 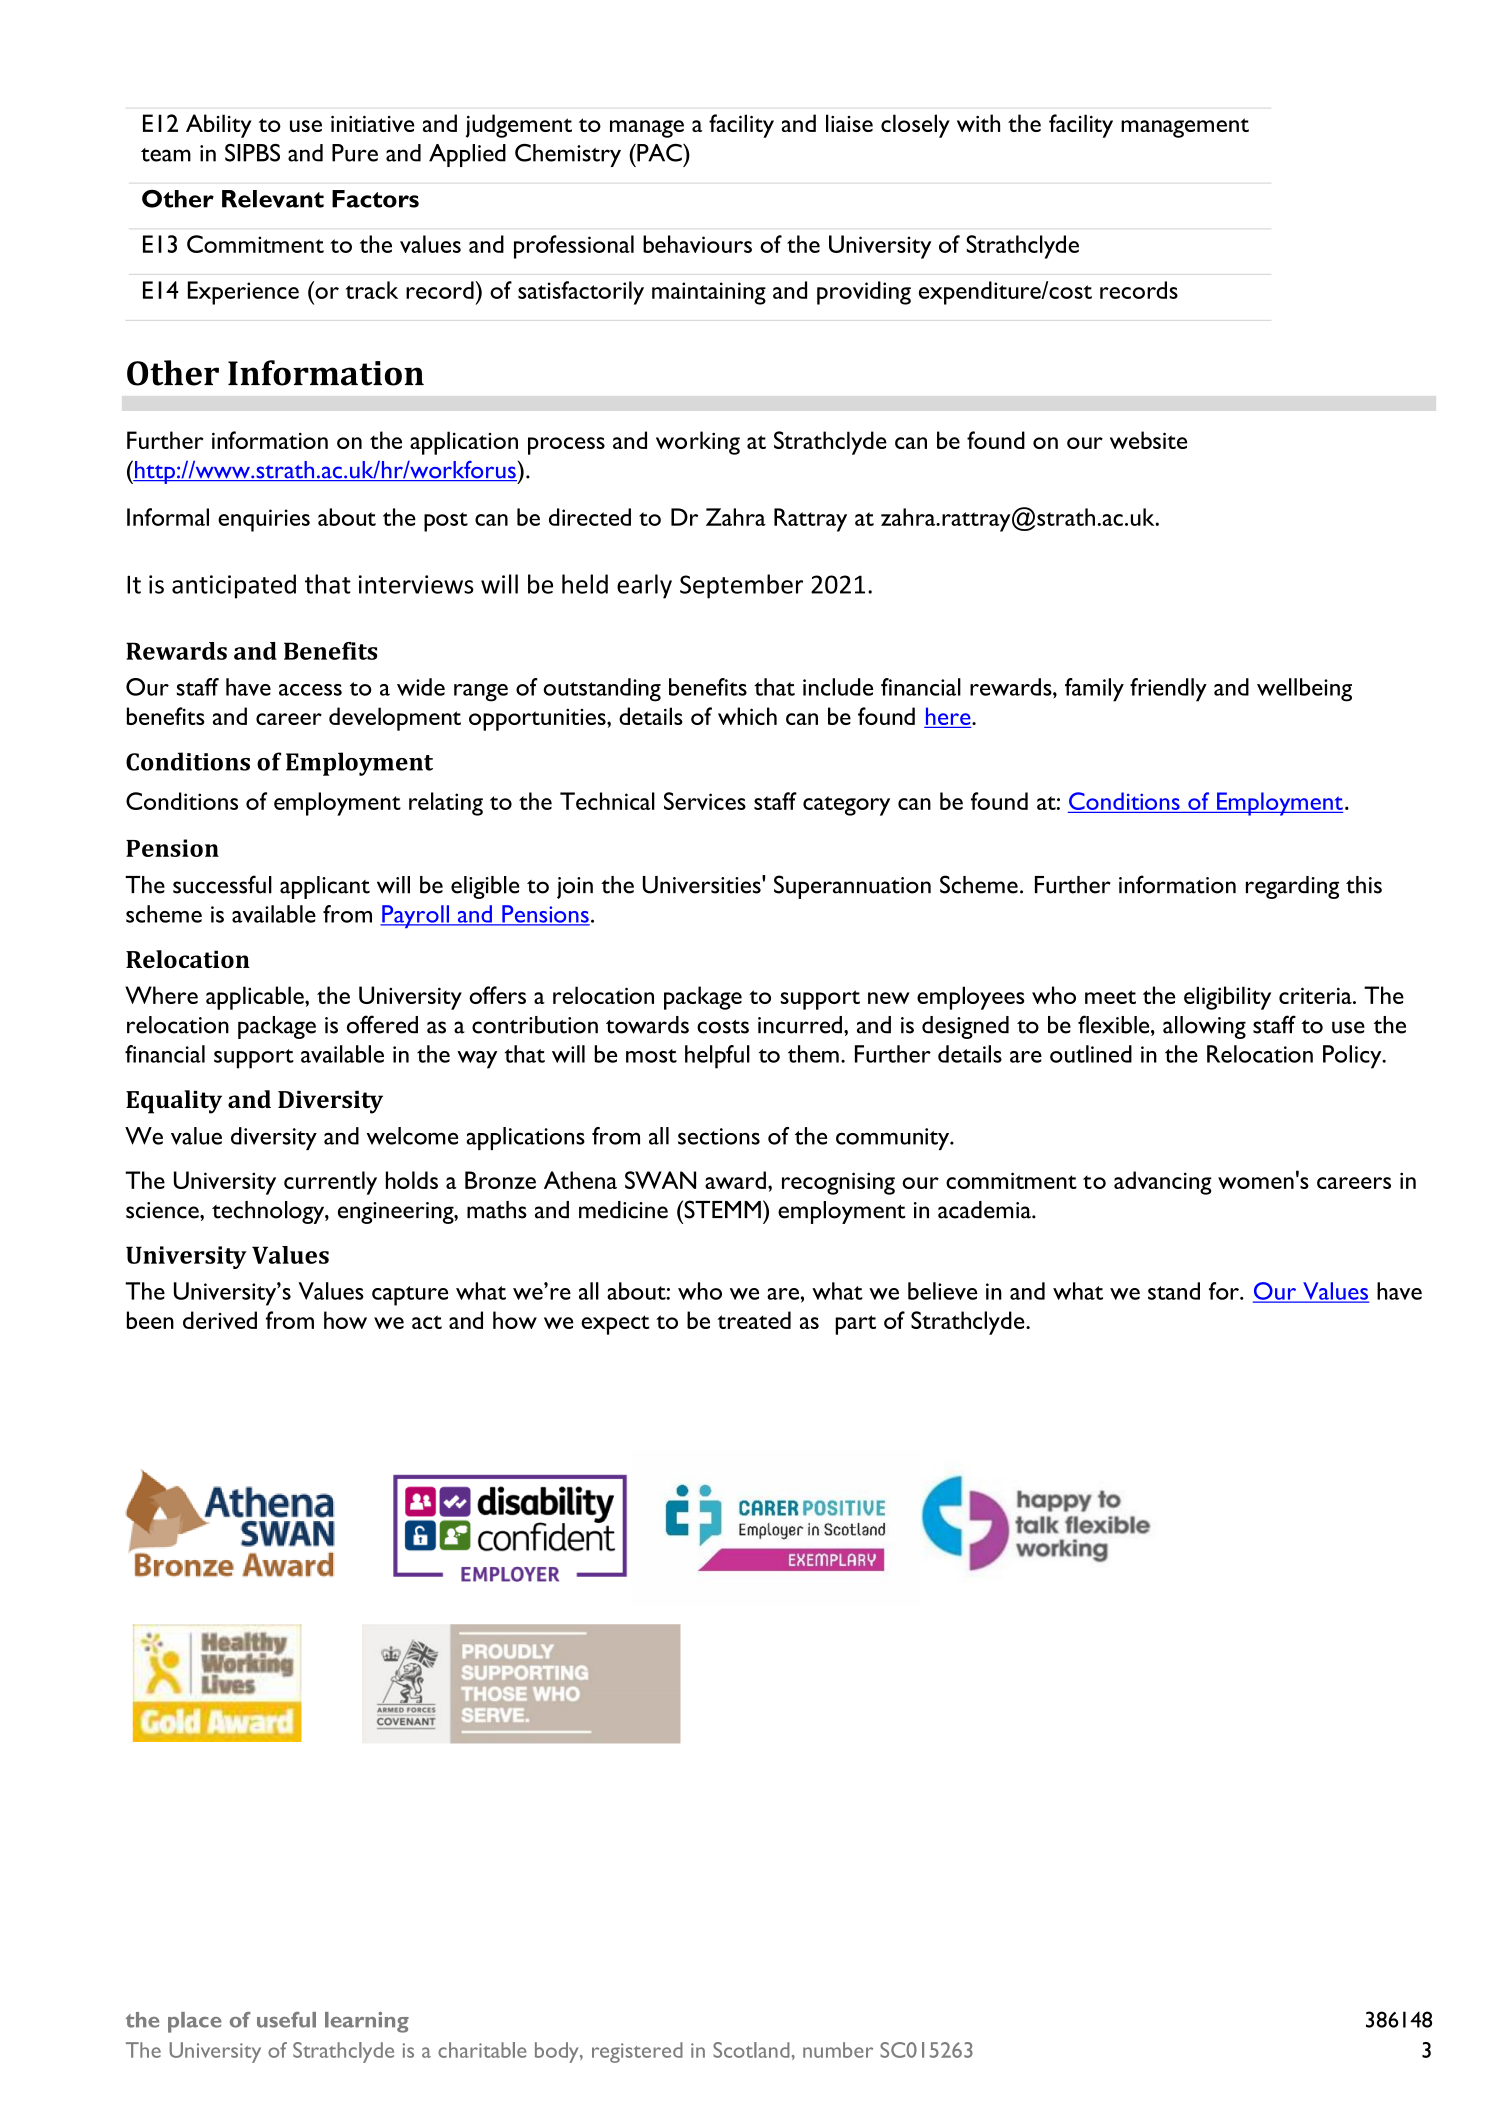 I want to click on useful, so click(x=286, y=2020).
